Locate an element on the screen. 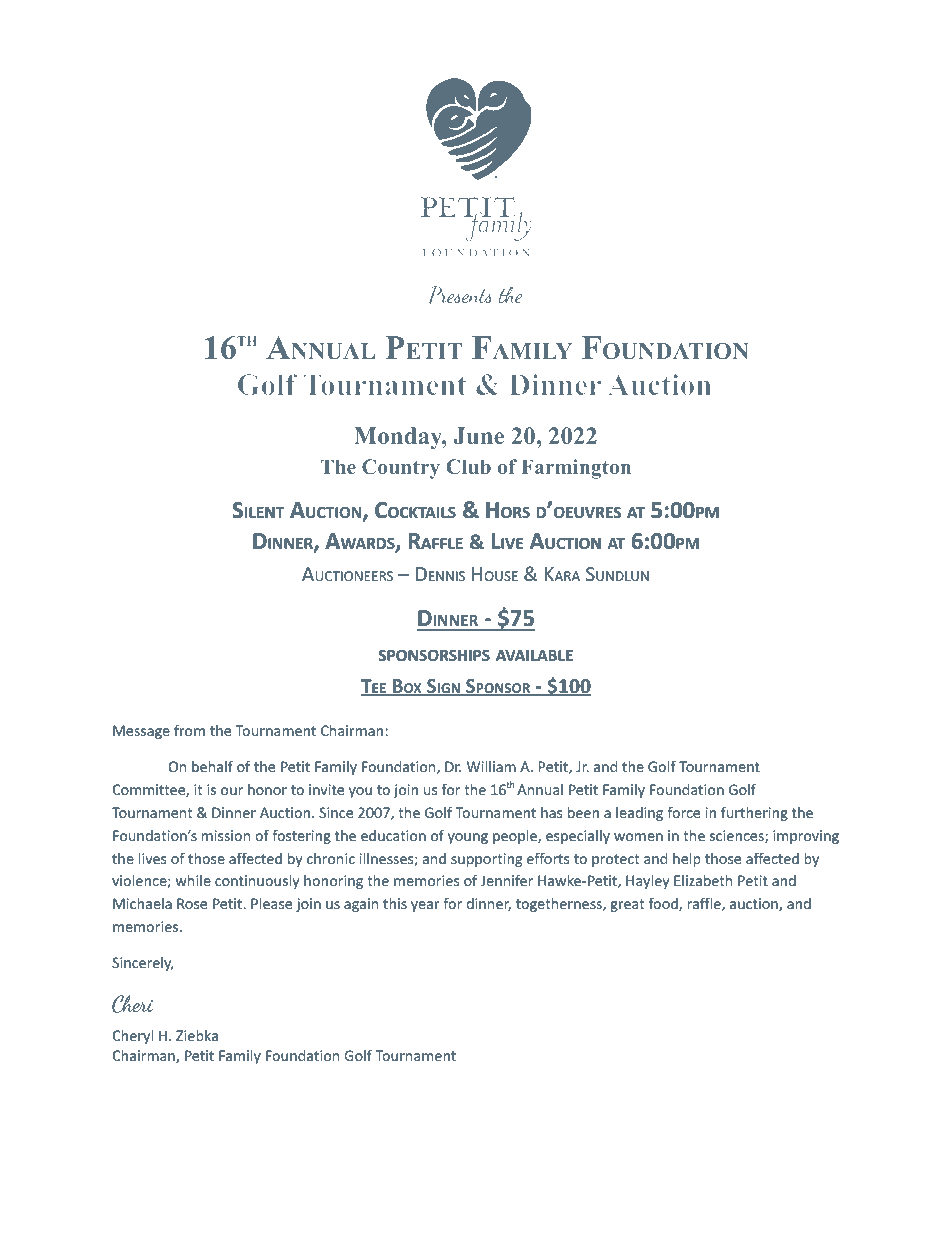 The height and width of the screenshot is (1233, 952). Presents is located at coordinates (461, 295).
